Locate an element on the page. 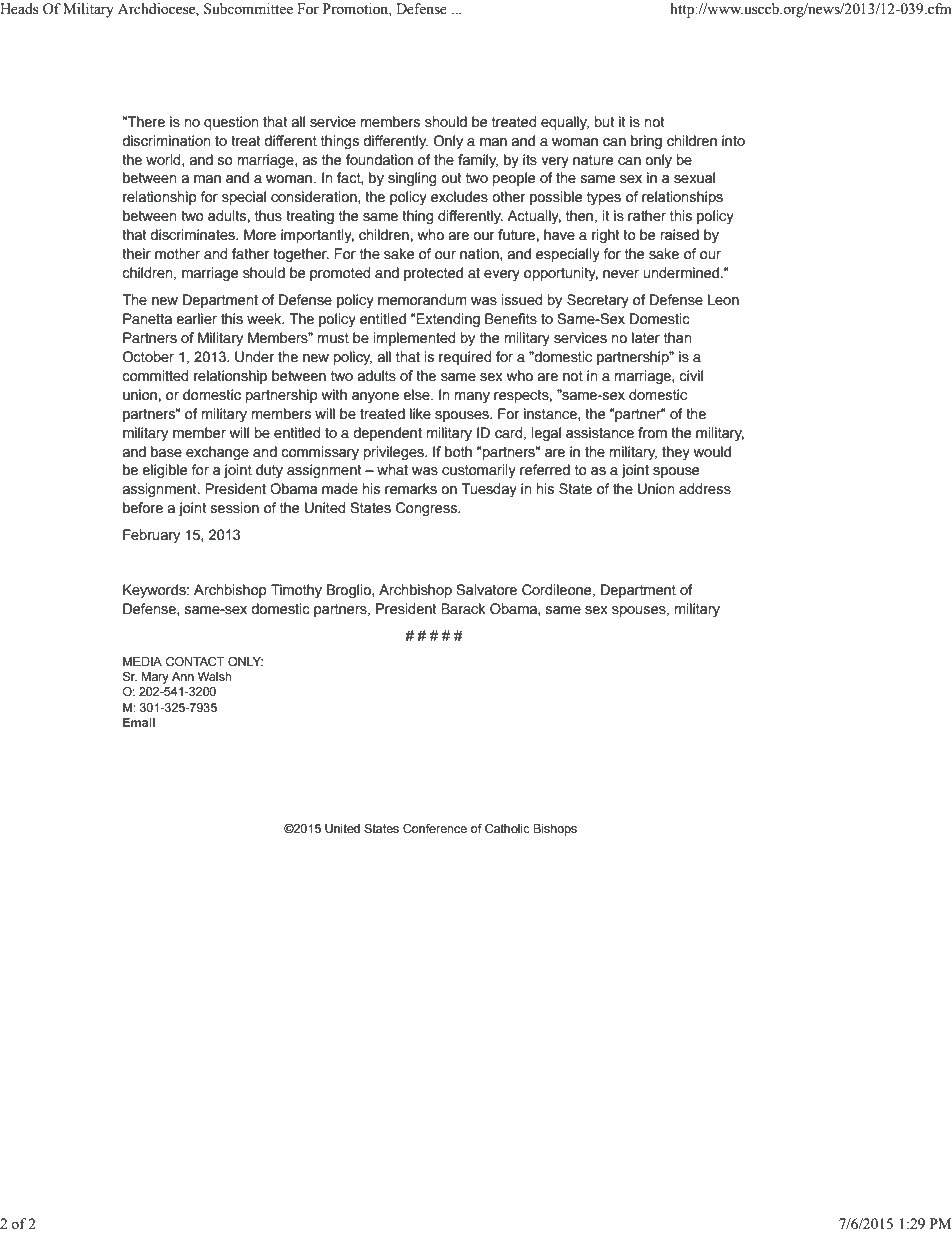 Image resolution: width=952 pixels, height=1233 pixels. Subcommittee is located at coordinates (248, 9).
